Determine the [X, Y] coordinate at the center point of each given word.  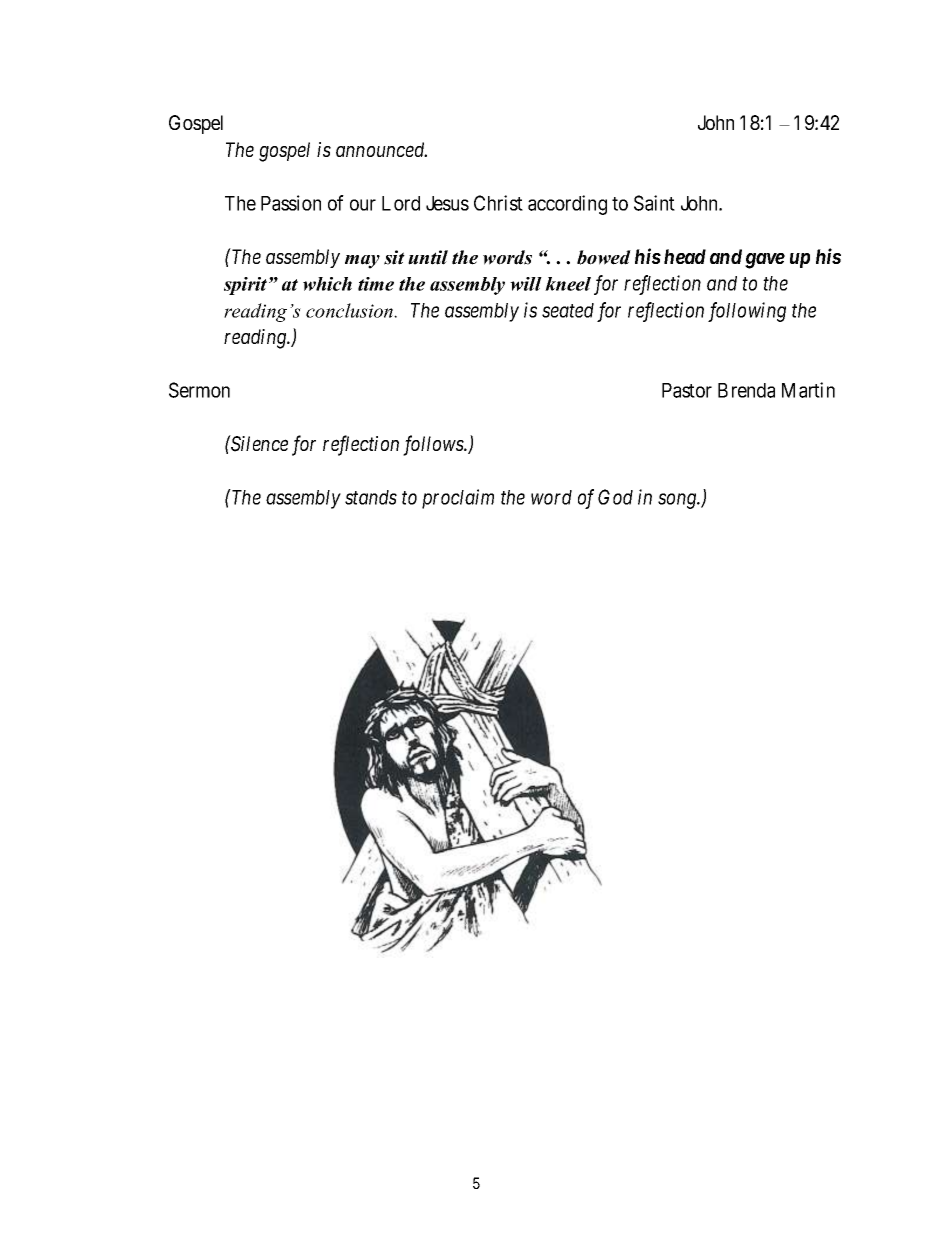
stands [371, 497]
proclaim [458, 499]
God [615, 497]
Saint [654, 203]
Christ [498, 203]
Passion [291, 203]
